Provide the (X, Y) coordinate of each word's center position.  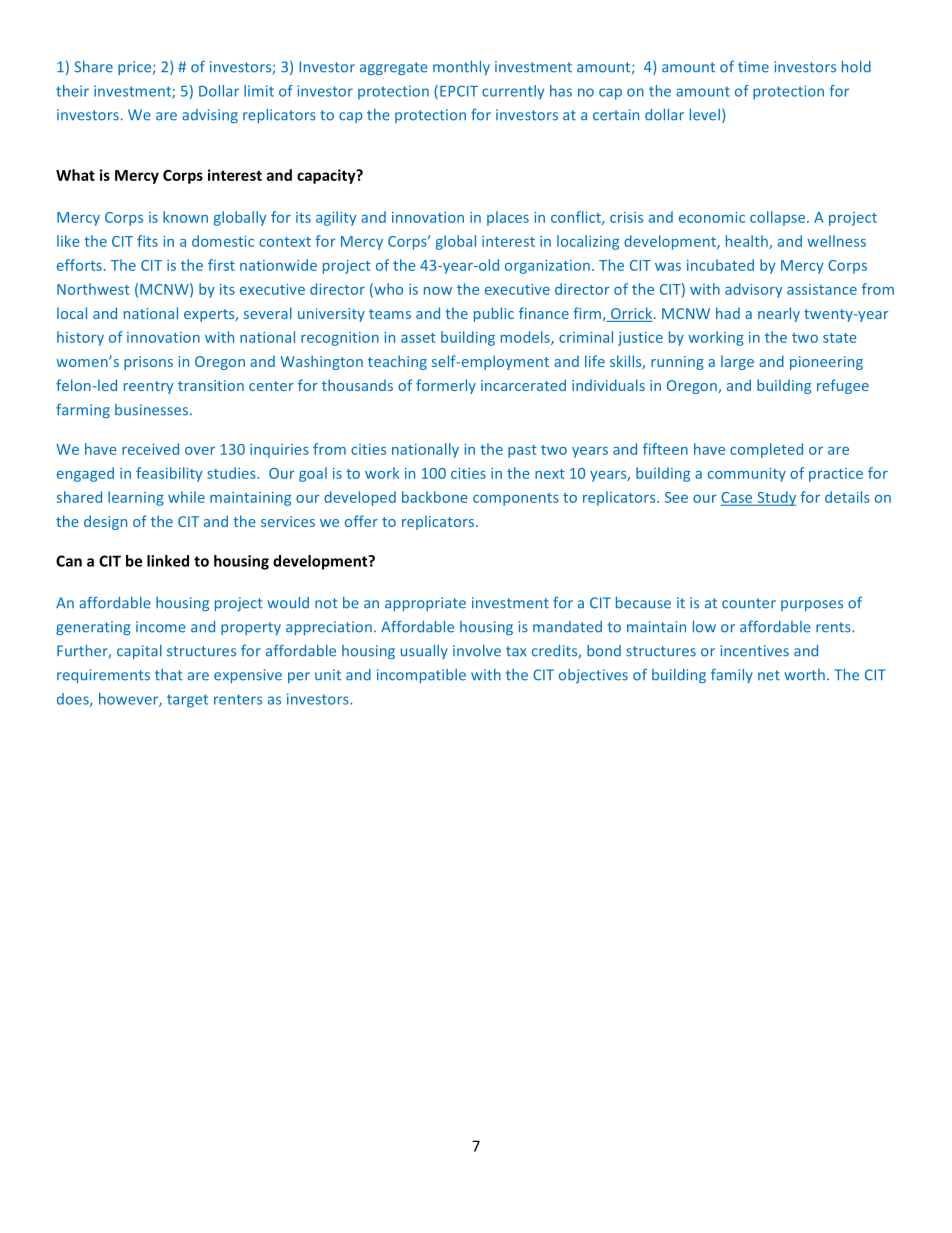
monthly (461, 68)
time (753, 67)
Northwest (93, 289)
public (494, 314)
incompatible (421, 676)
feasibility (169, 474)
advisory (753, 290)
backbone (435, 497)
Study (775, 498)
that (169, 675)
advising (210, 116)
